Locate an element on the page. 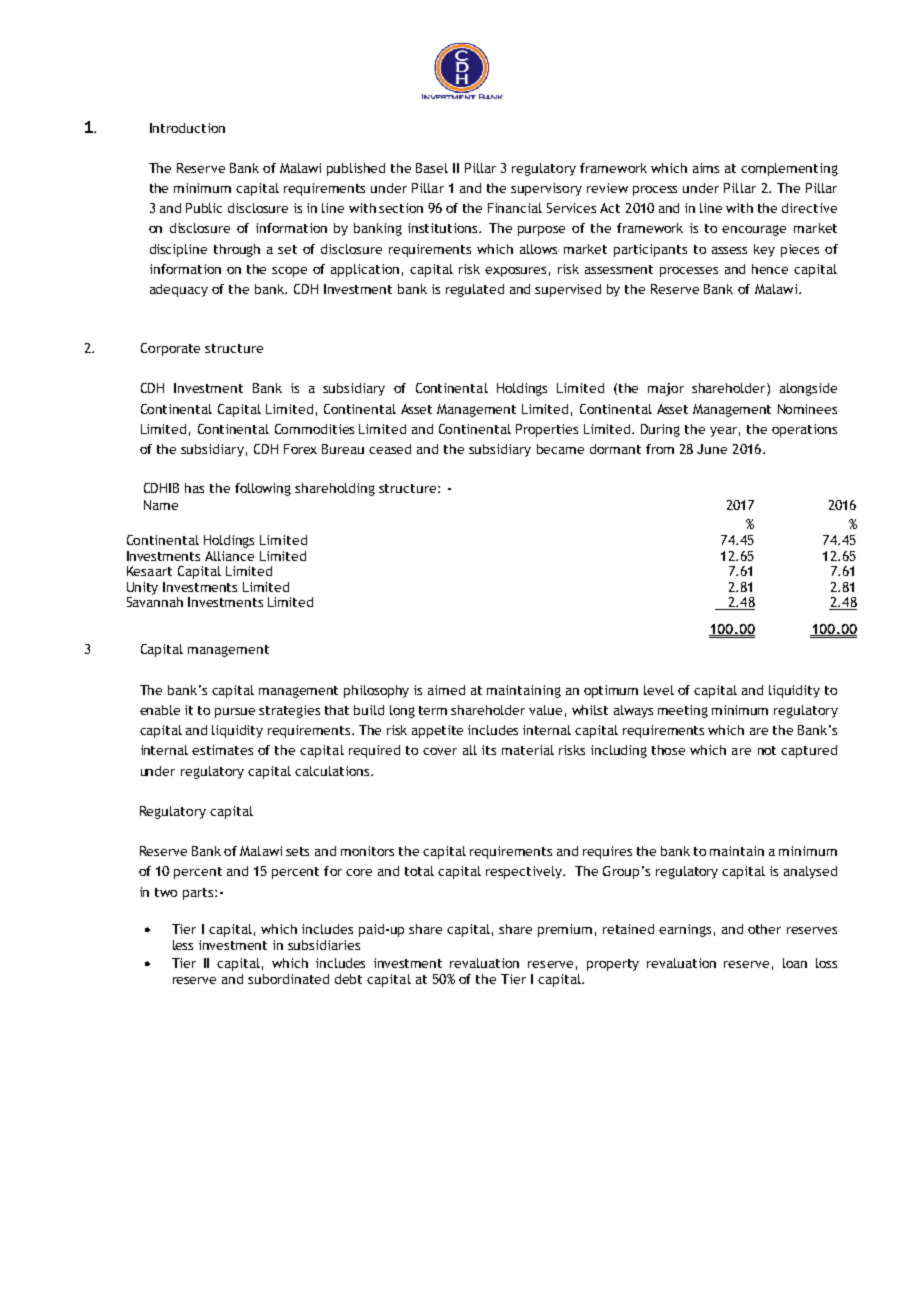 The height and width of the image is (1308, 924). Basel is located at coordinates (432, 168).
